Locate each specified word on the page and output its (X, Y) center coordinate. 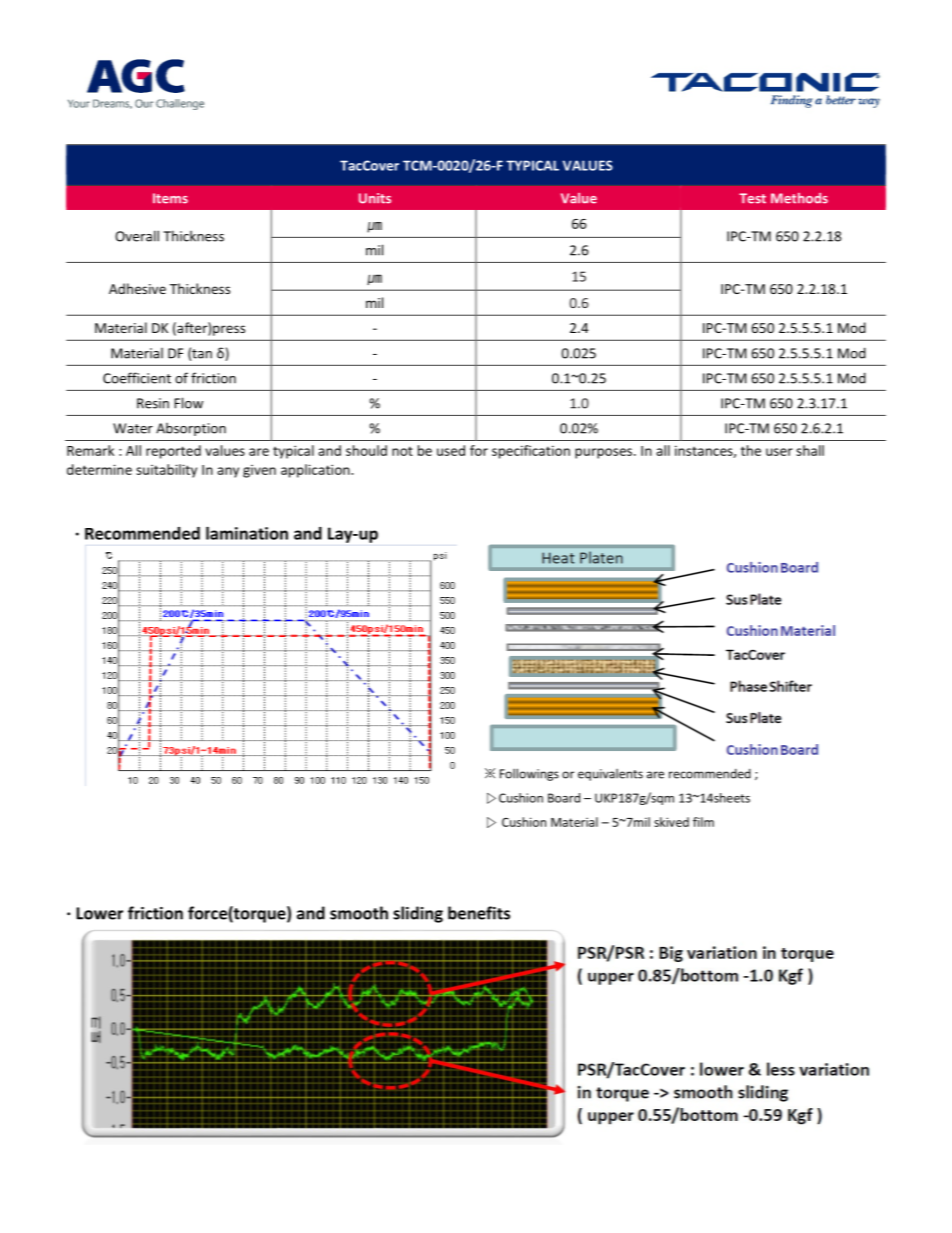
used (451, 450)
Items (170, 198)
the (751, 450)
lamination (247, 533)
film (703, 822)
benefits (479, 913)
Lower (99, 913)
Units (375, 198)
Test (752, 198)
